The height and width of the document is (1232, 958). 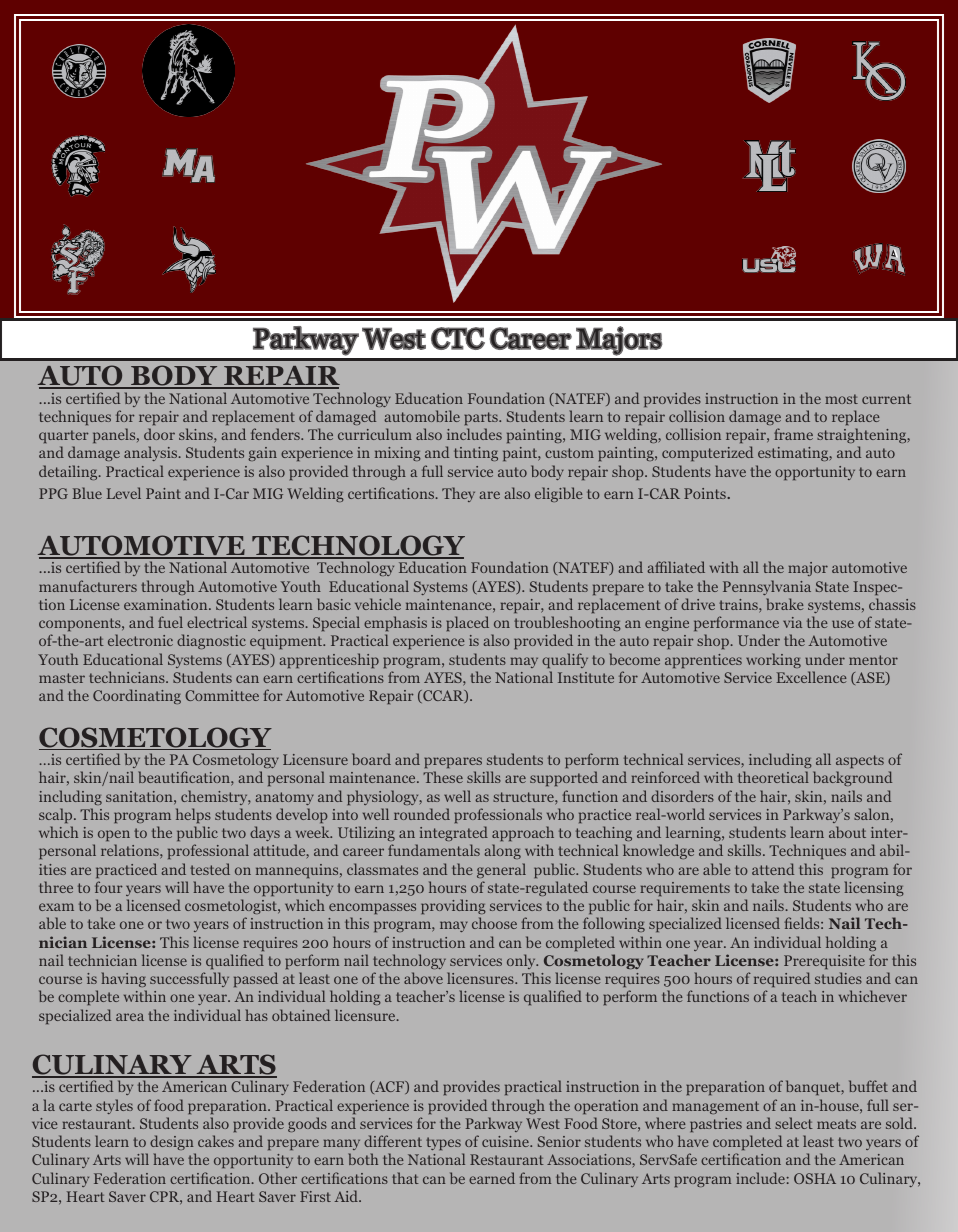 I want to click on required, so click(x=782, y=979).
